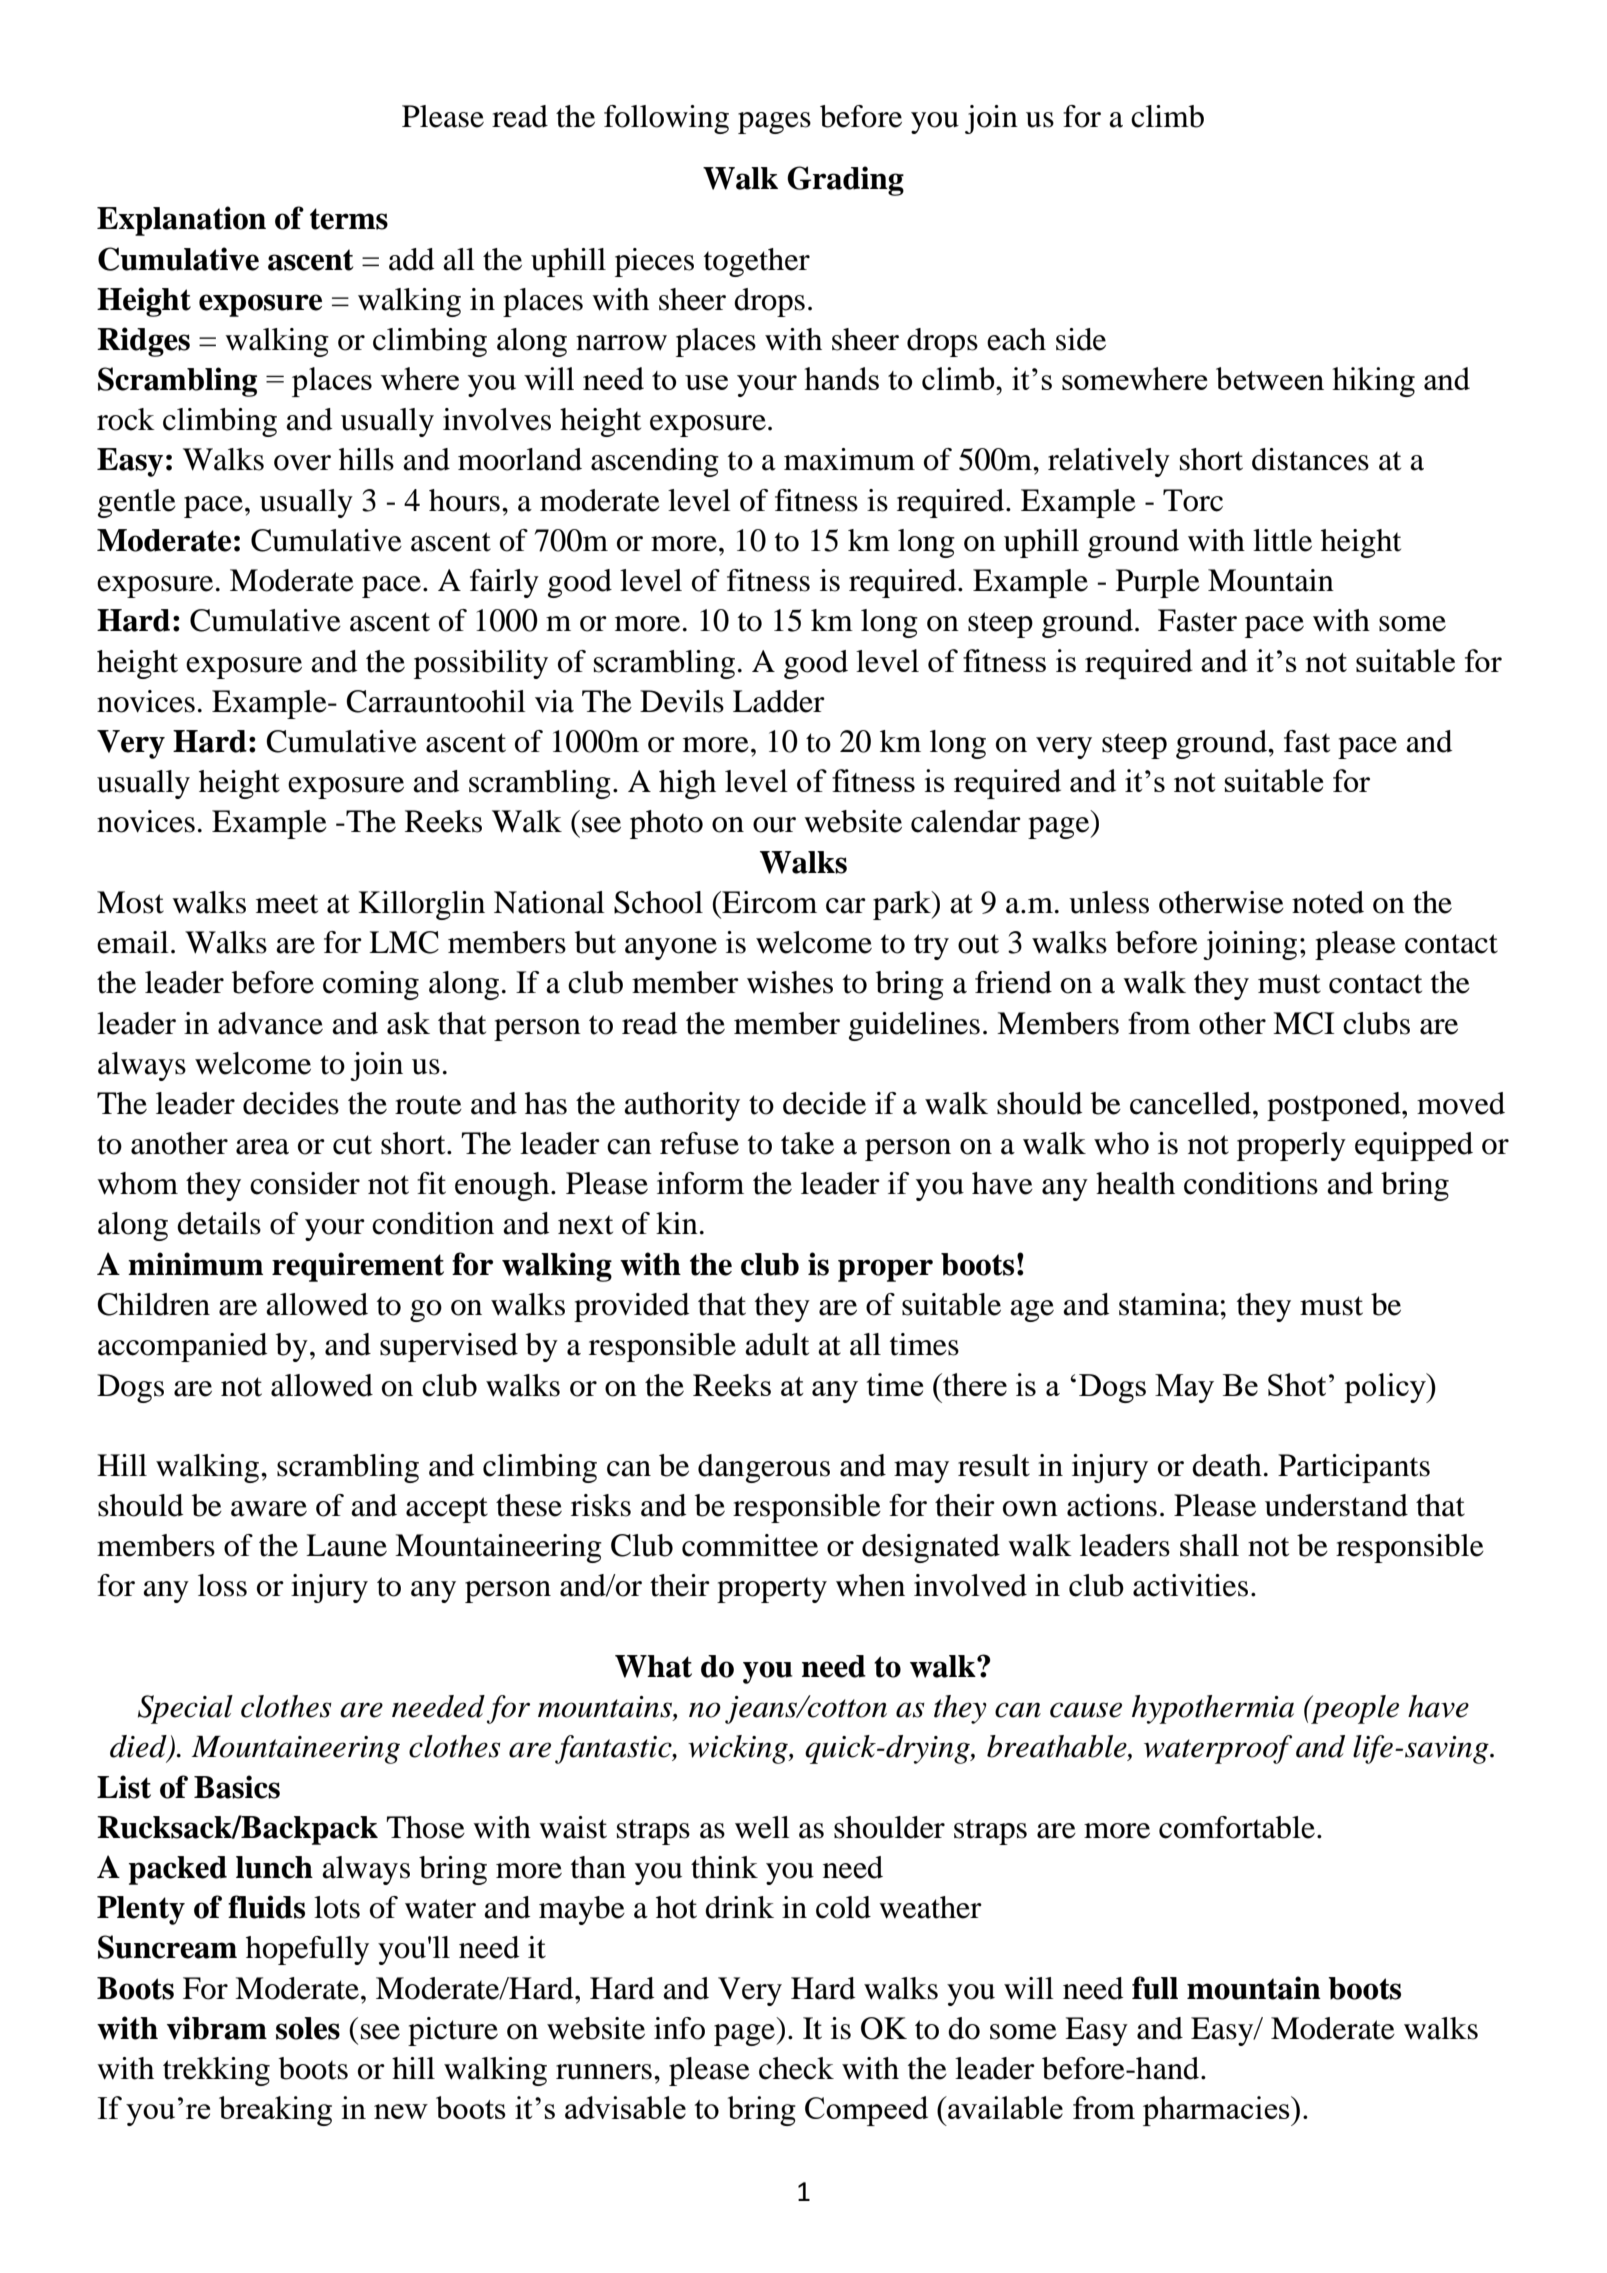  Describe the element at coordinates (807, 1143) in the page. I see `take` at that location.
